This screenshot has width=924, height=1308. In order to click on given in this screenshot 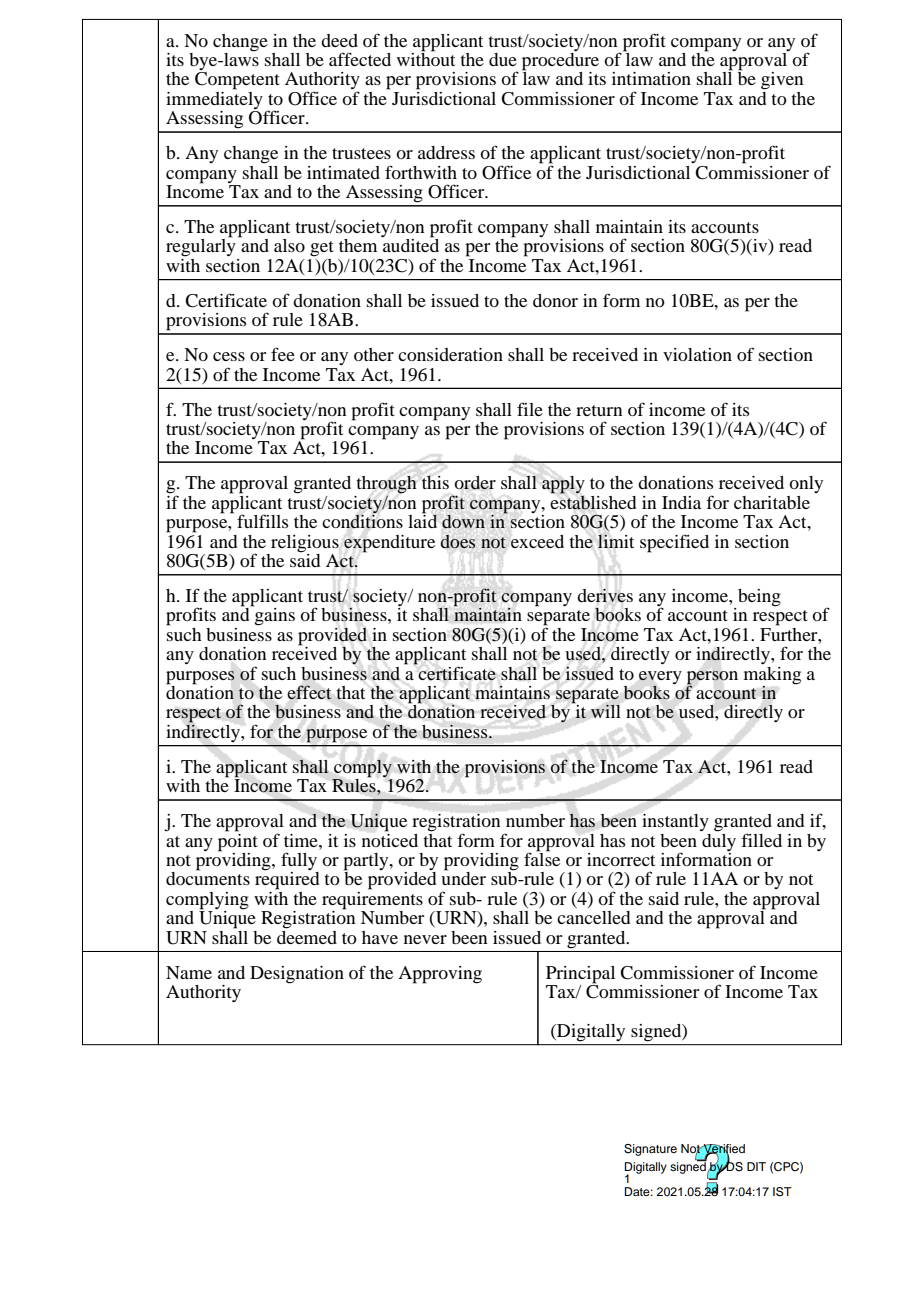, I will do `click(782, 81)`.
